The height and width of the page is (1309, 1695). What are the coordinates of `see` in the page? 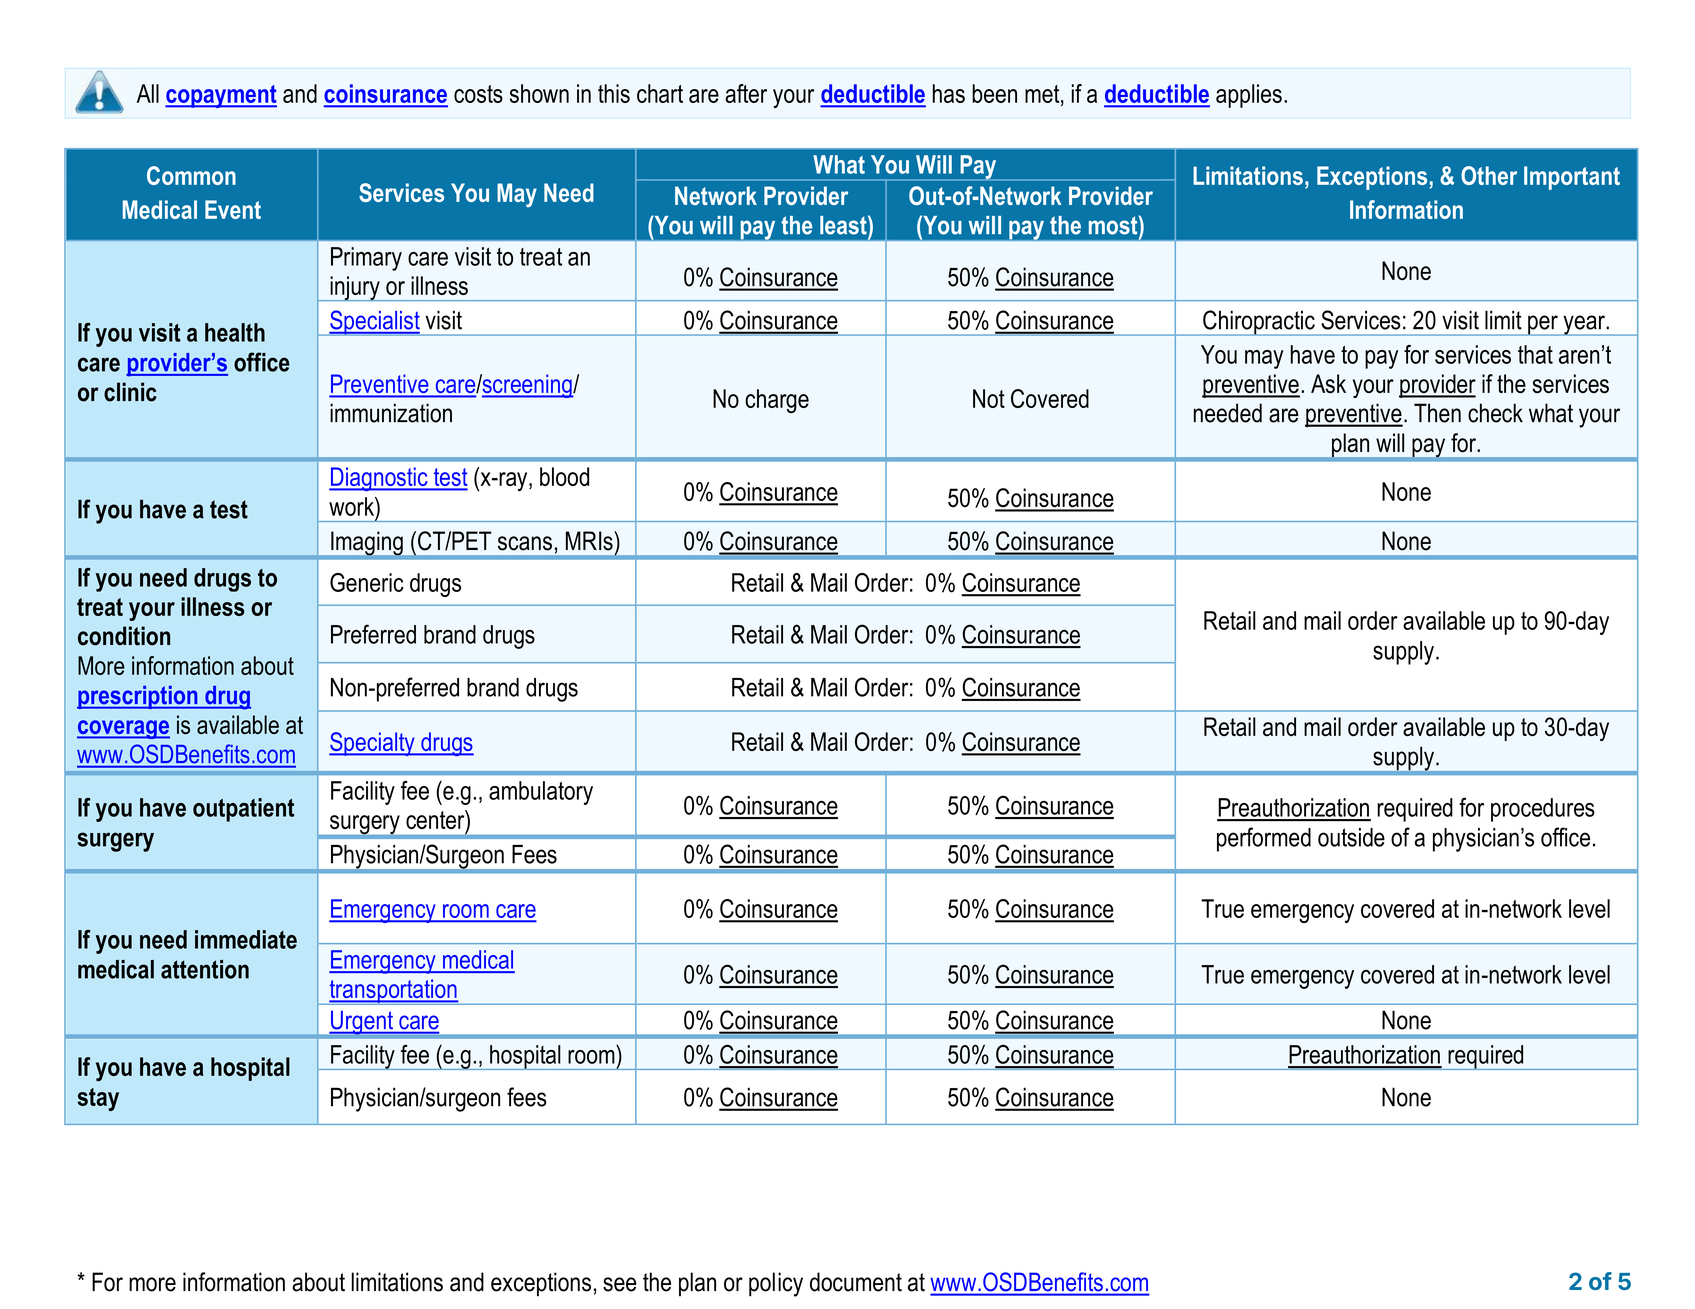 It's located at (619, 1284).
